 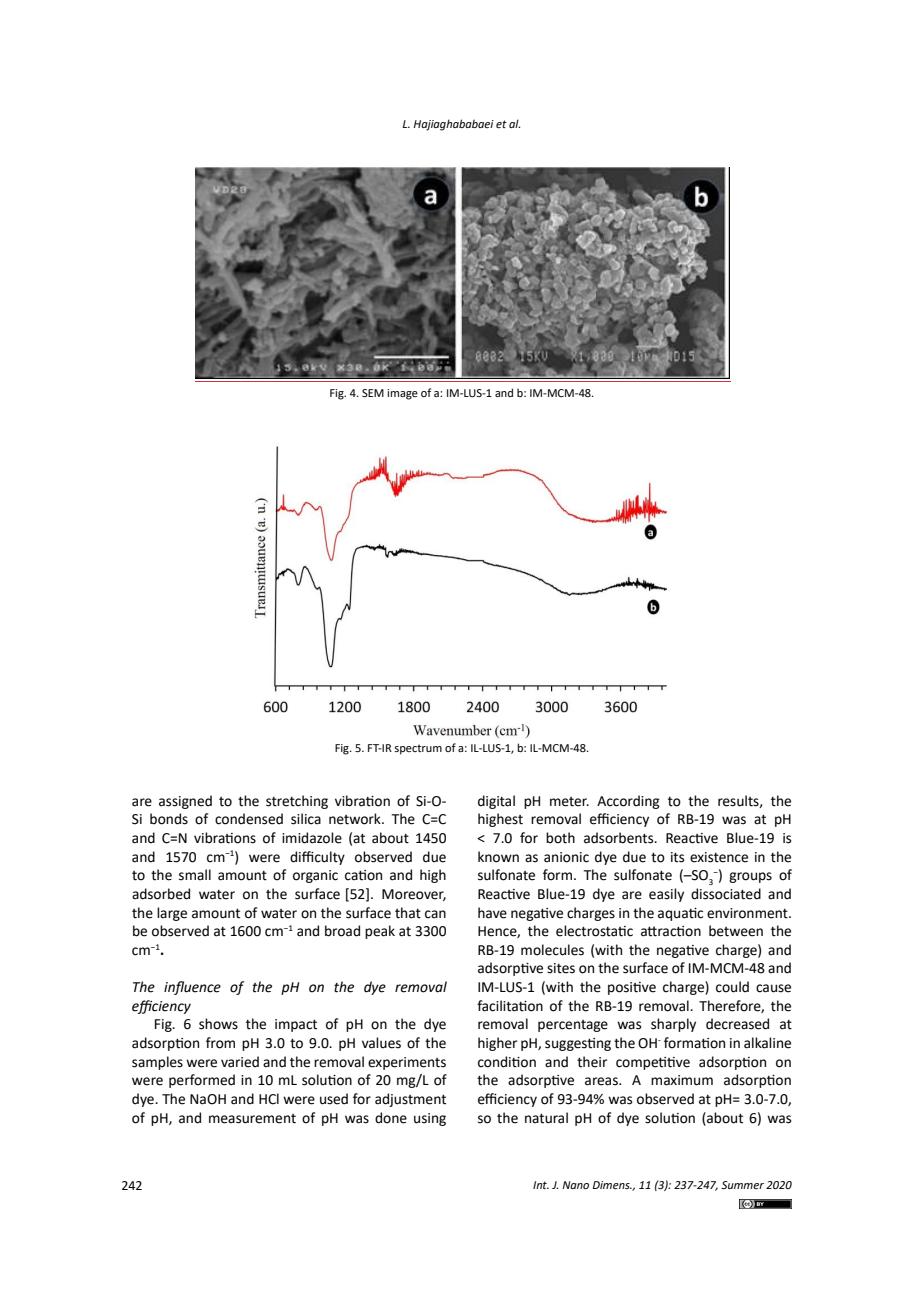 What do you see at coordinates (628, 802) in the screenshot?
I see `According` at bounding box center [628, 802].
